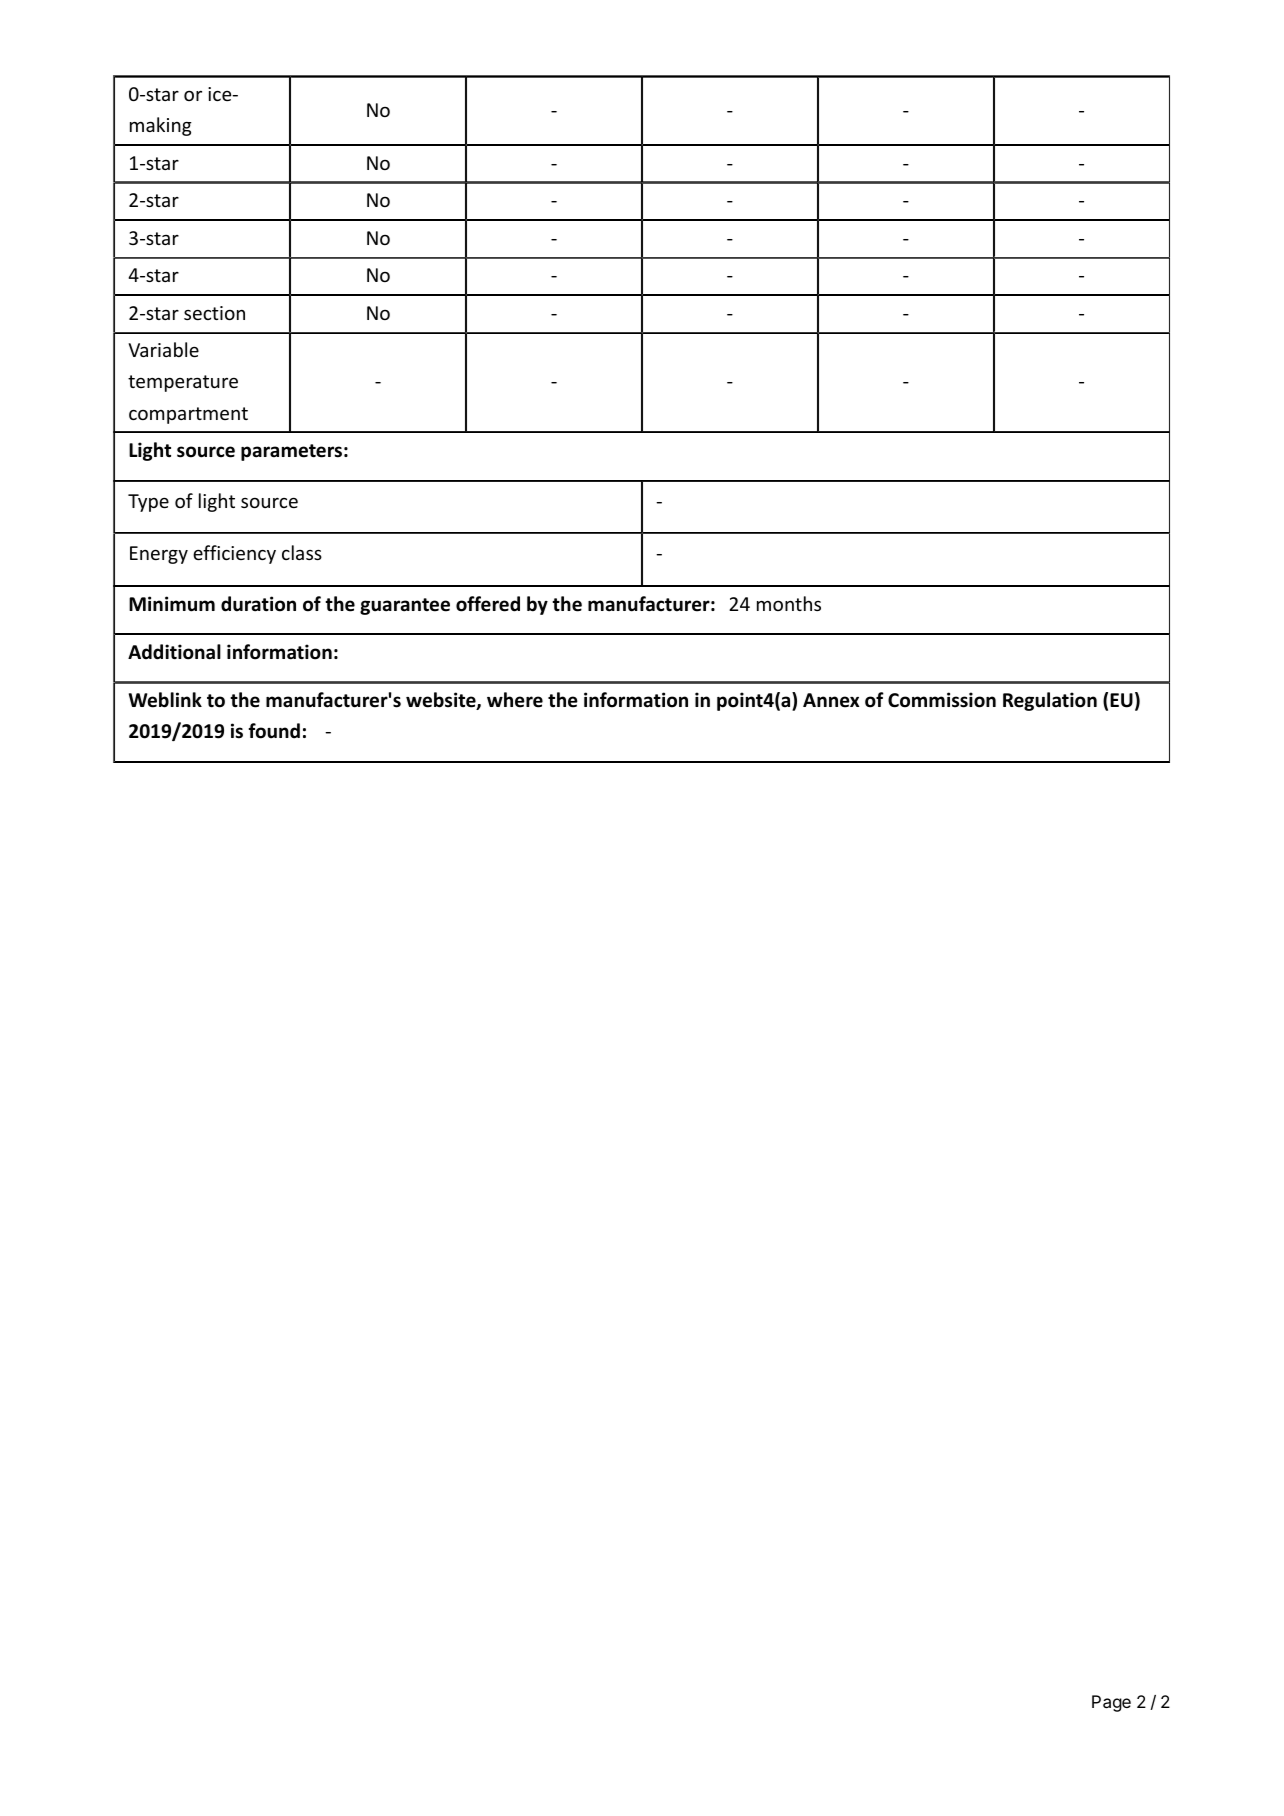 This document has height=1816, width=1284. Describe the element at coordinates (789, 603) in the document. I see `months` at that location.
